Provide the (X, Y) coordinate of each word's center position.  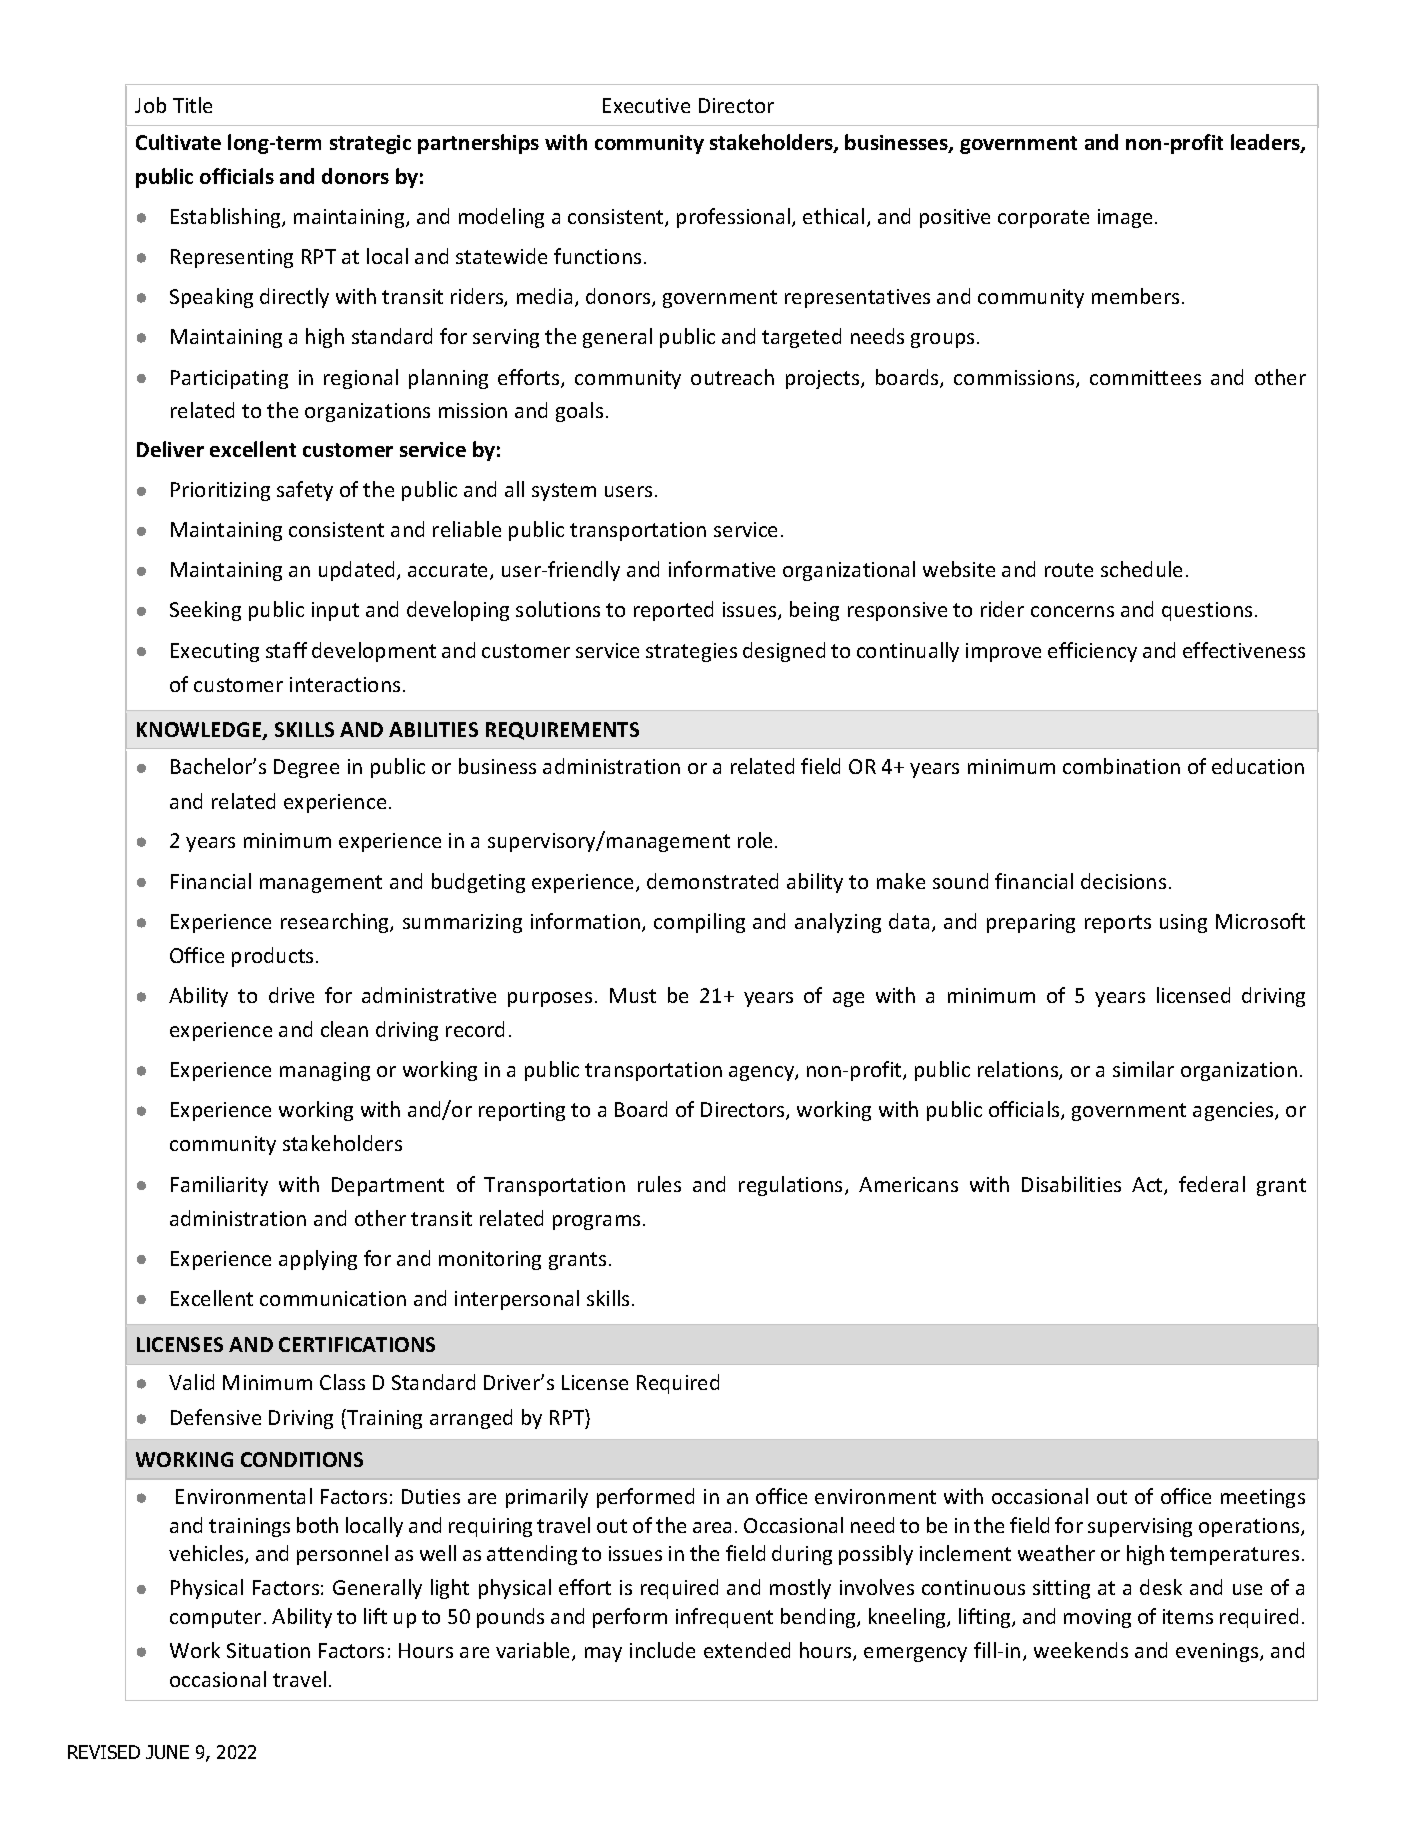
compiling (699, 923)
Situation (268, 1650)
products (274, 957)
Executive (646, 105)
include (662, 1650)
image (1125, 218)
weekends (1081, 1650)
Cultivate (178, 142)
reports (1118, 924)
